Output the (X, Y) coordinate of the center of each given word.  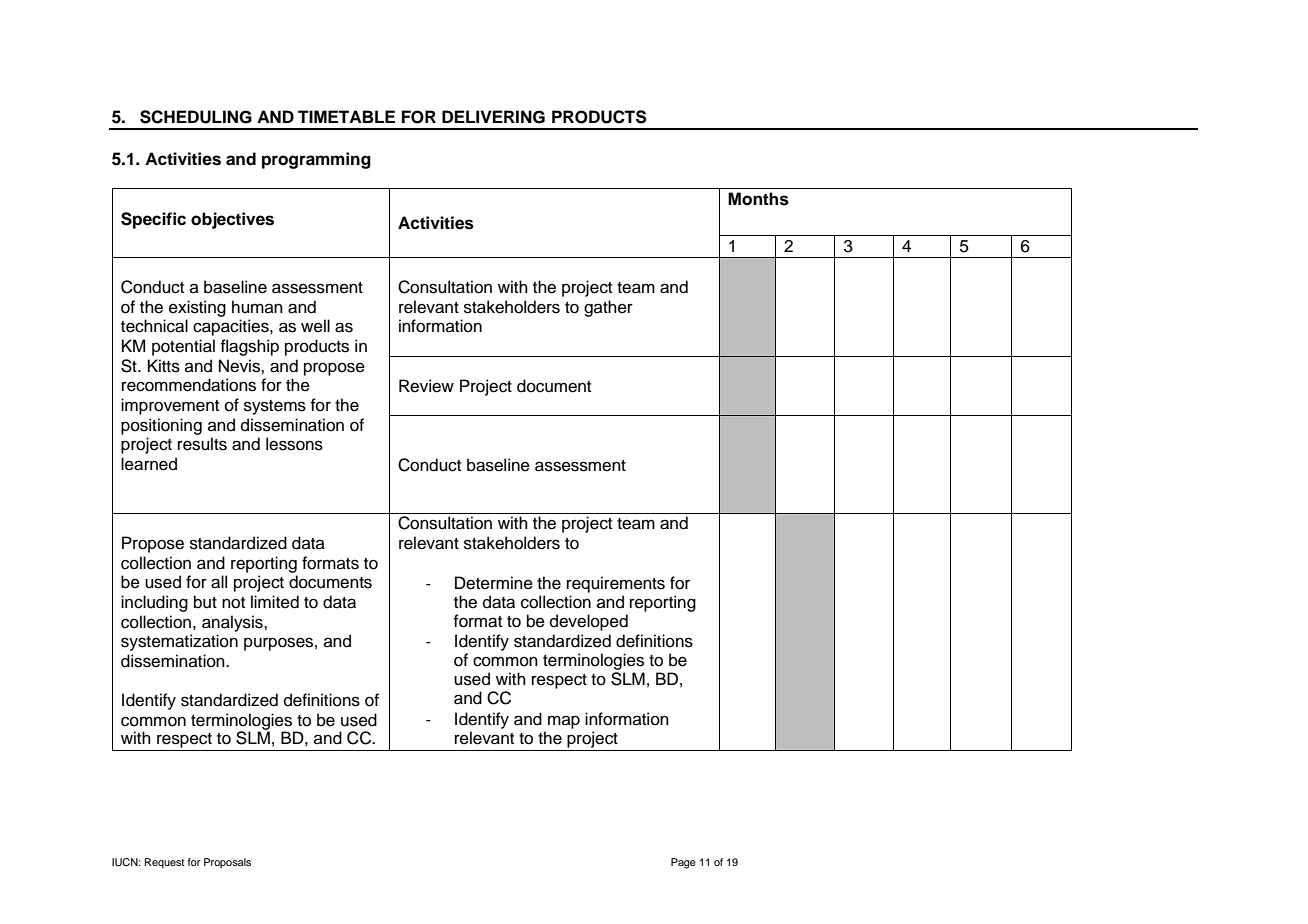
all (219, 582)
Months (758, 199)
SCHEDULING (196, 117)
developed (589, 622)
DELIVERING (493, 117)
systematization (179, 642)
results (202, 444)
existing (197, 308)
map (564, 722)
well (315, 326)
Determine (494, 583)
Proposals (227, 863)
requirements (616, 584)
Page (683, 863)
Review (426, 386)
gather (608, 308)
